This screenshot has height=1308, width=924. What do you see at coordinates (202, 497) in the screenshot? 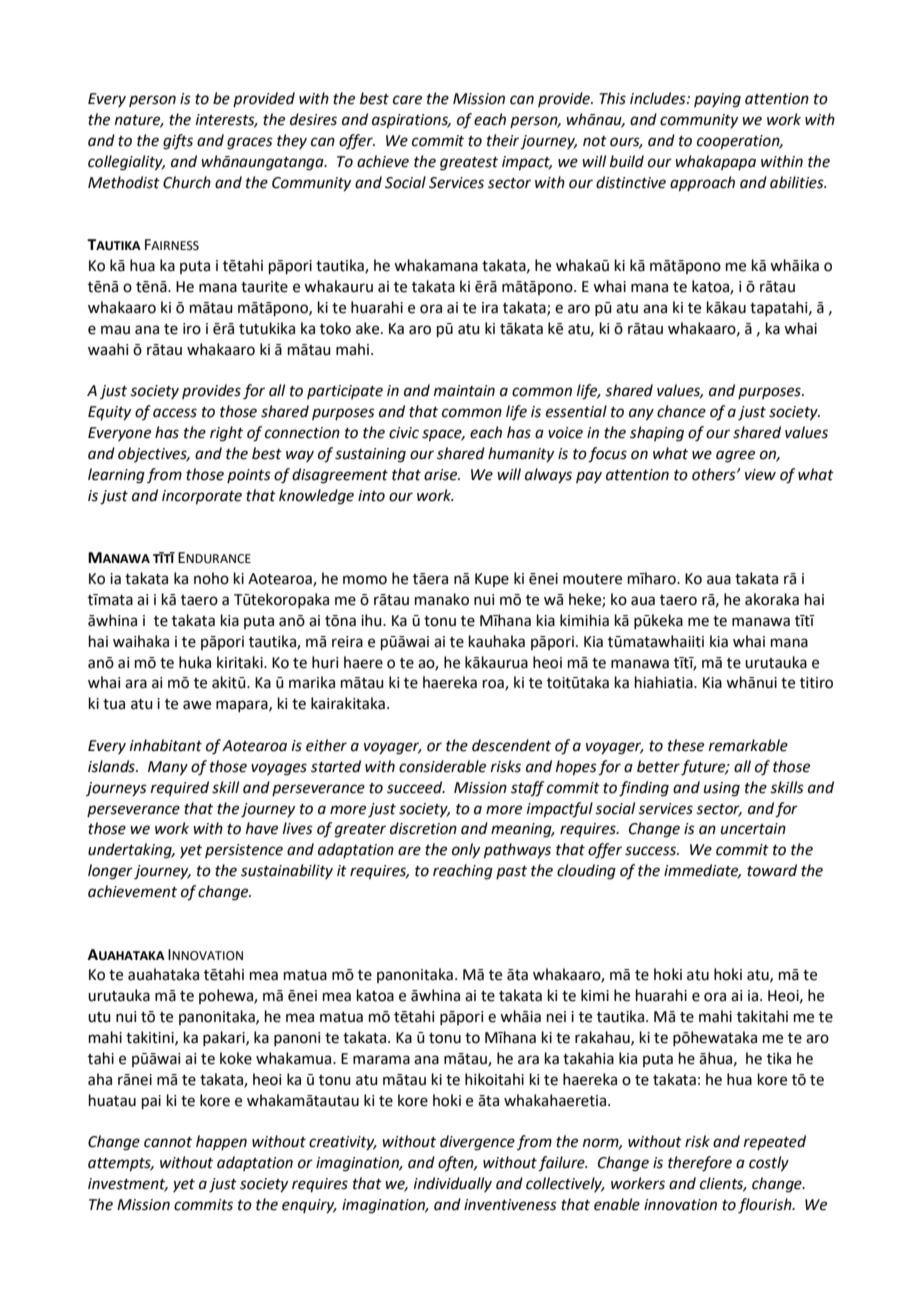
I see `incorporate` at bounding box center [202, 497].
